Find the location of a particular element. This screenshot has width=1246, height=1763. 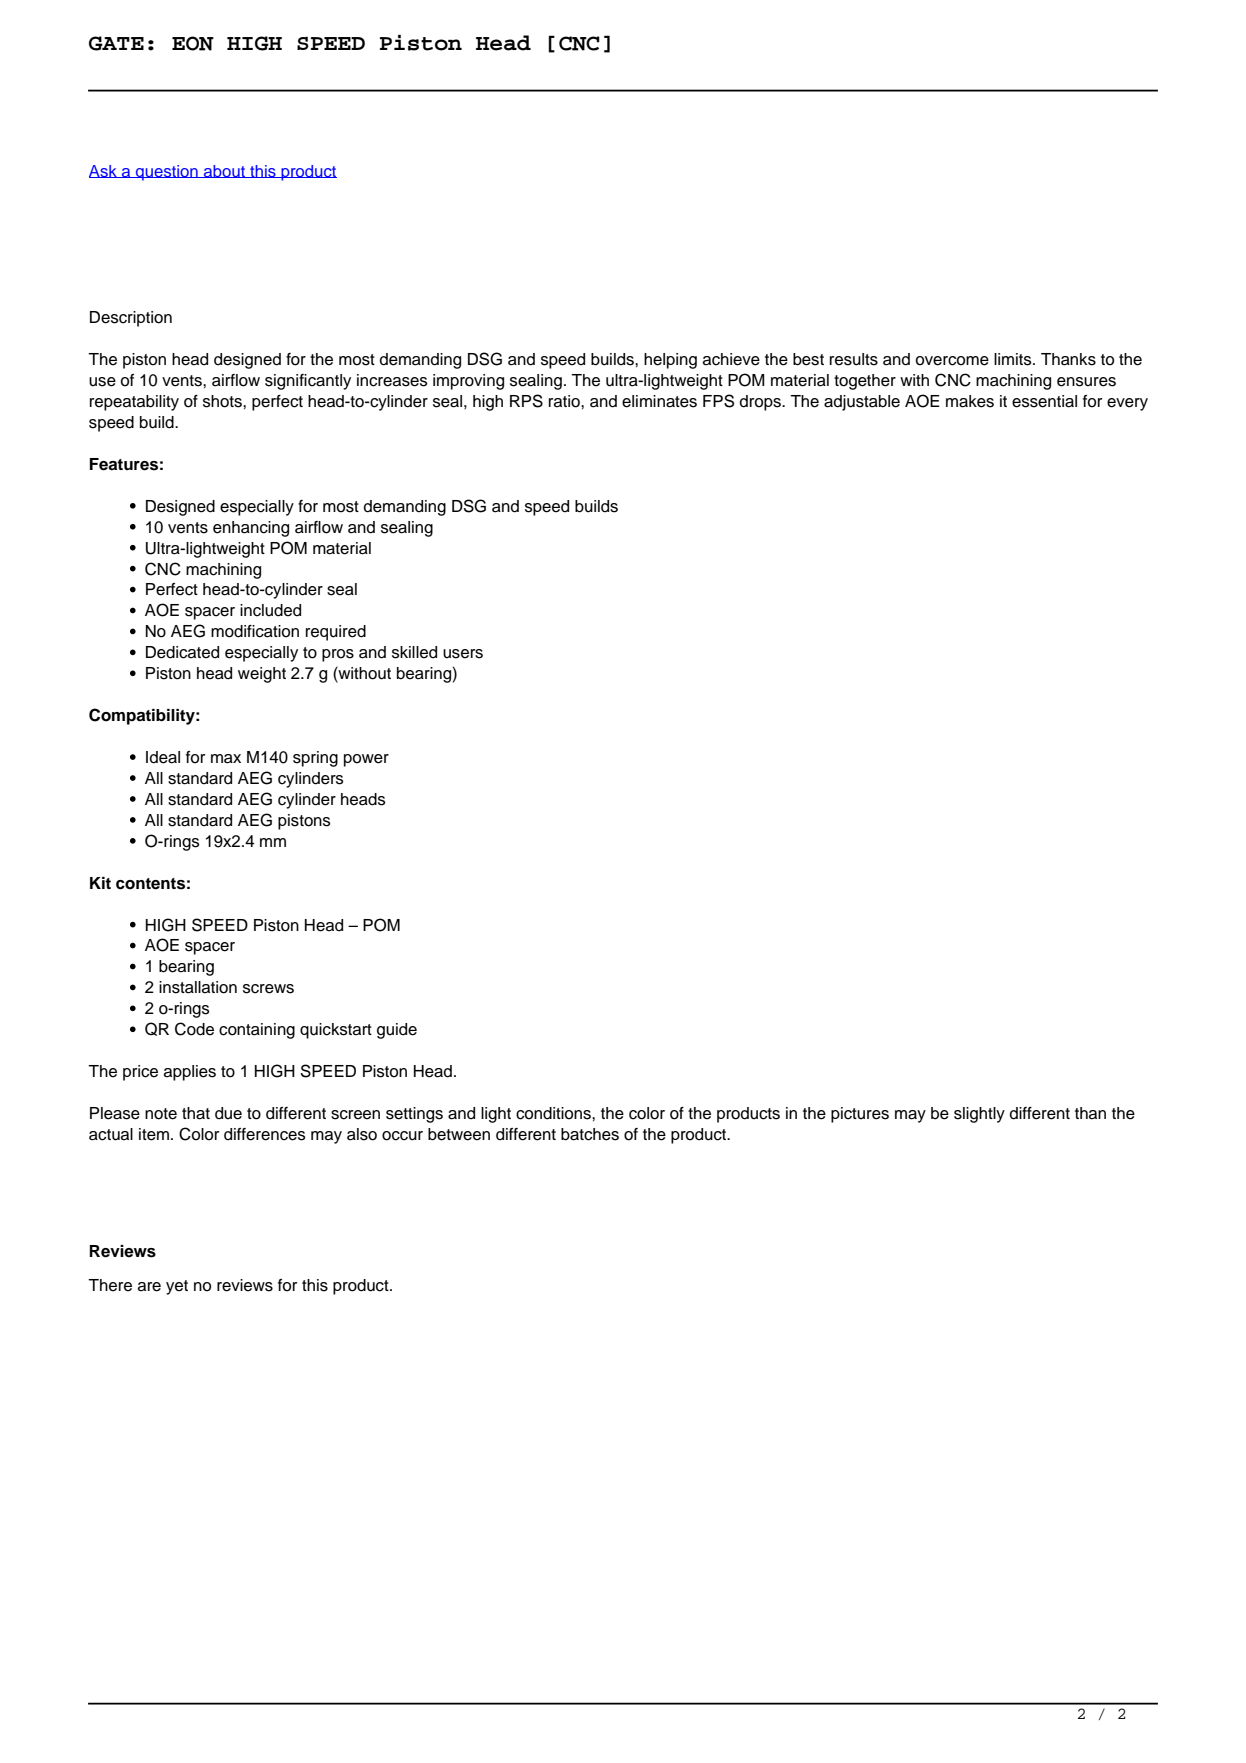

limits is located at coordinates (1014, 359).
